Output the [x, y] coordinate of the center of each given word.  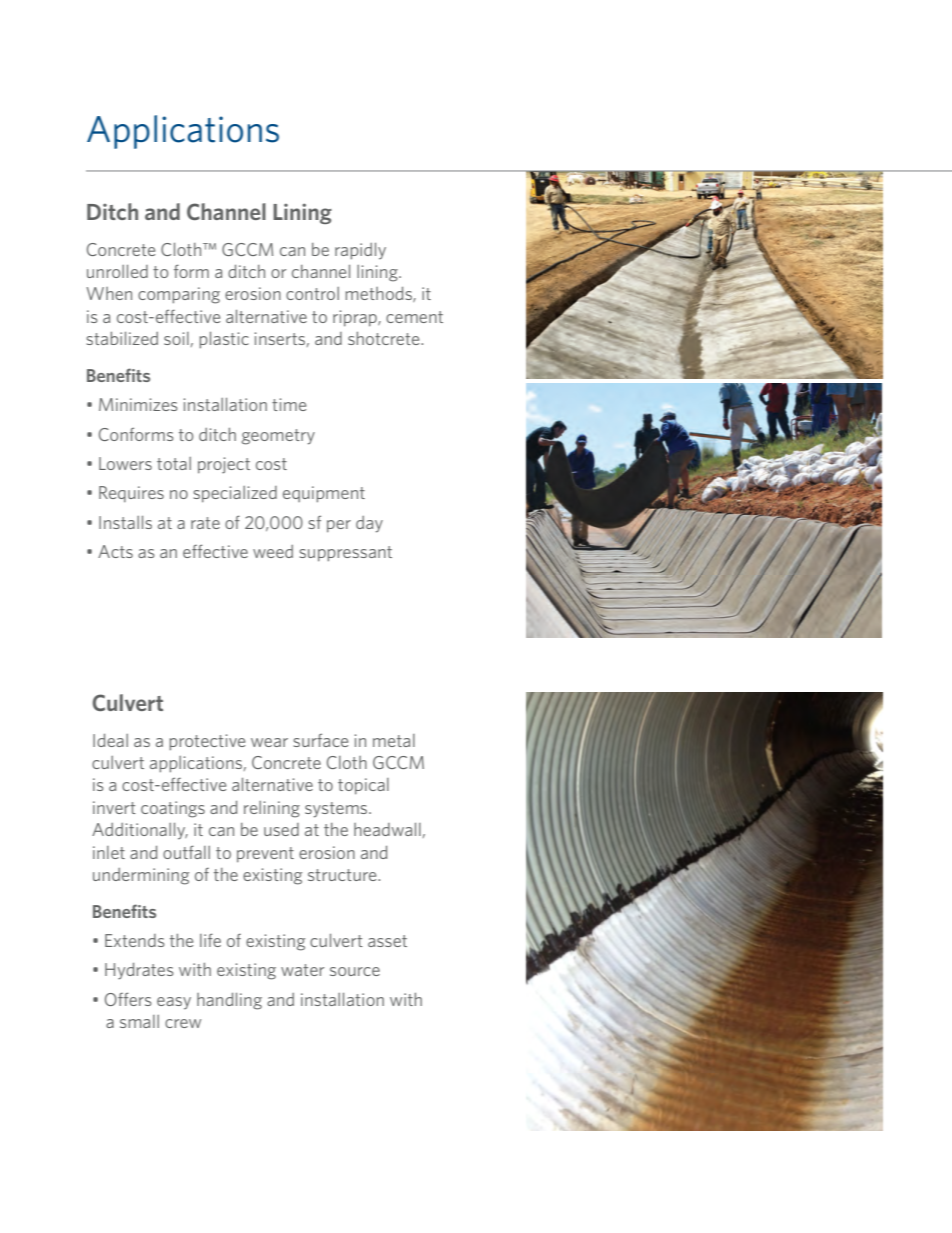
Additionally [140, 831]
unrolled [117, 271]
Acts [115, 551]
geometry [278, 437]
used [281, 829]
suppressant [345, 554]
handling [229, 1001]
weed [273, 551]
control [312, 293]
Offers [128, 999]
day [369, 524]
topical [363, 786]
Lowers [125, 463]
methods [379, 294]
